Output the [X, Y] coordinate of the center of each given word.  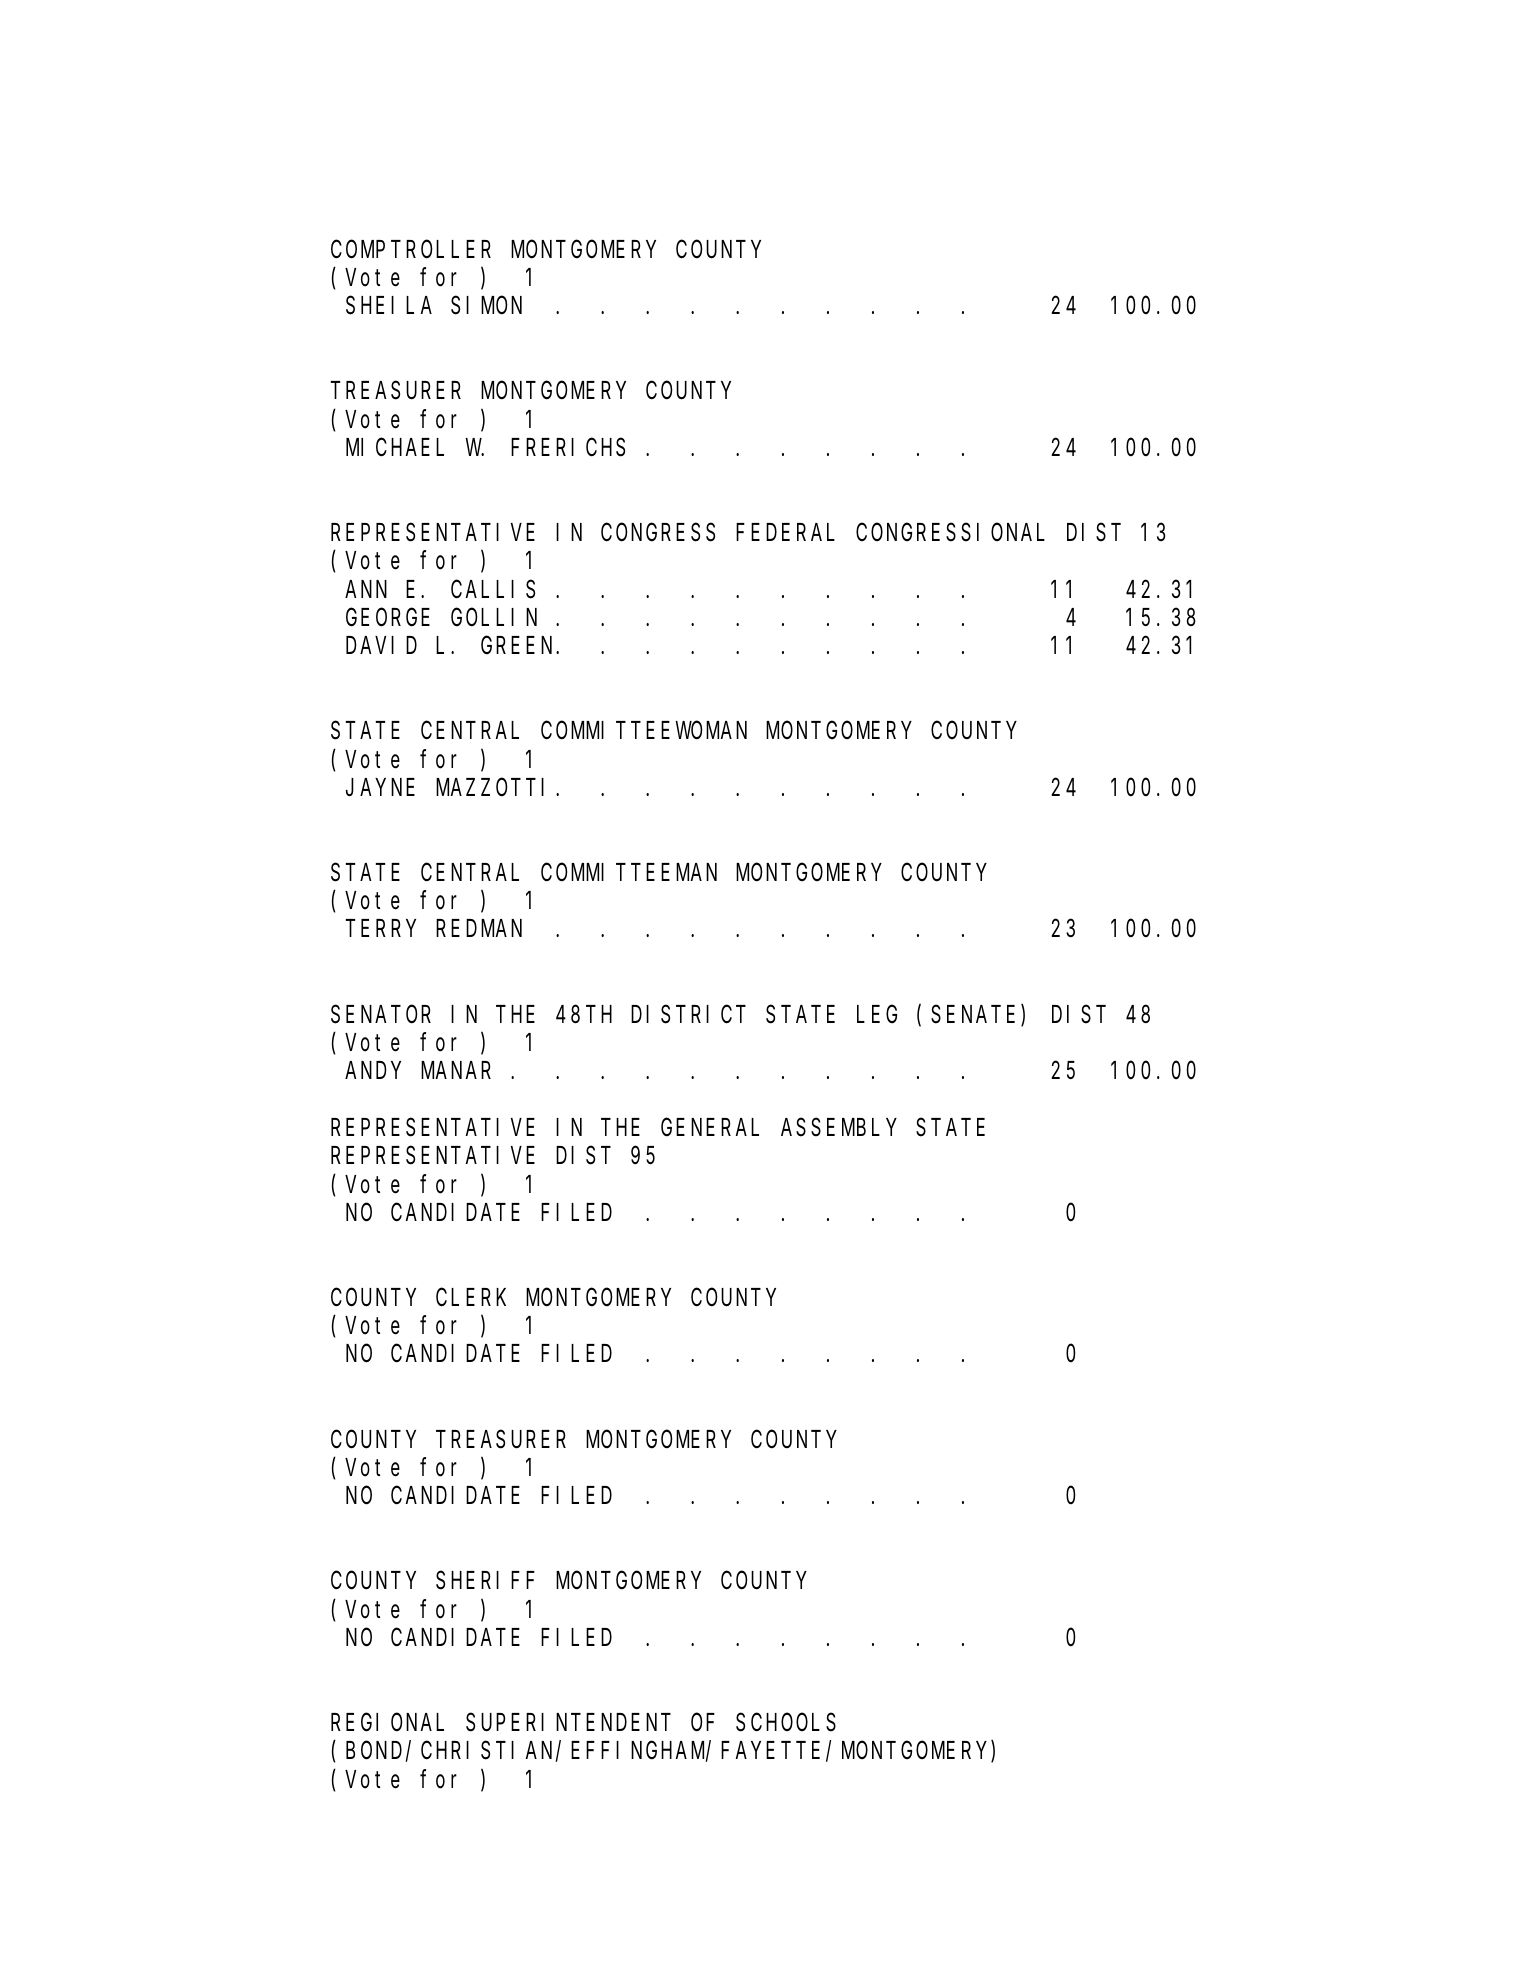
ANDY [373, 1071]
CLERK [471, 1298]
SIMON [486, 306]
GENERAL [710, 1128]
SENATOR [381, 1015]
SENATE [973, 1015]
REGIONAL [387, 1723]
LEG [877, 1015]
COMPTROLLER [411, 250]
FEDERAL [785, 533]
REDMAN [479, 929]
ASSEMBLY [838, 1128]
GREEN [519, 646]
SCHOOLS [786, 1723]
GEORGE [388, 618]
